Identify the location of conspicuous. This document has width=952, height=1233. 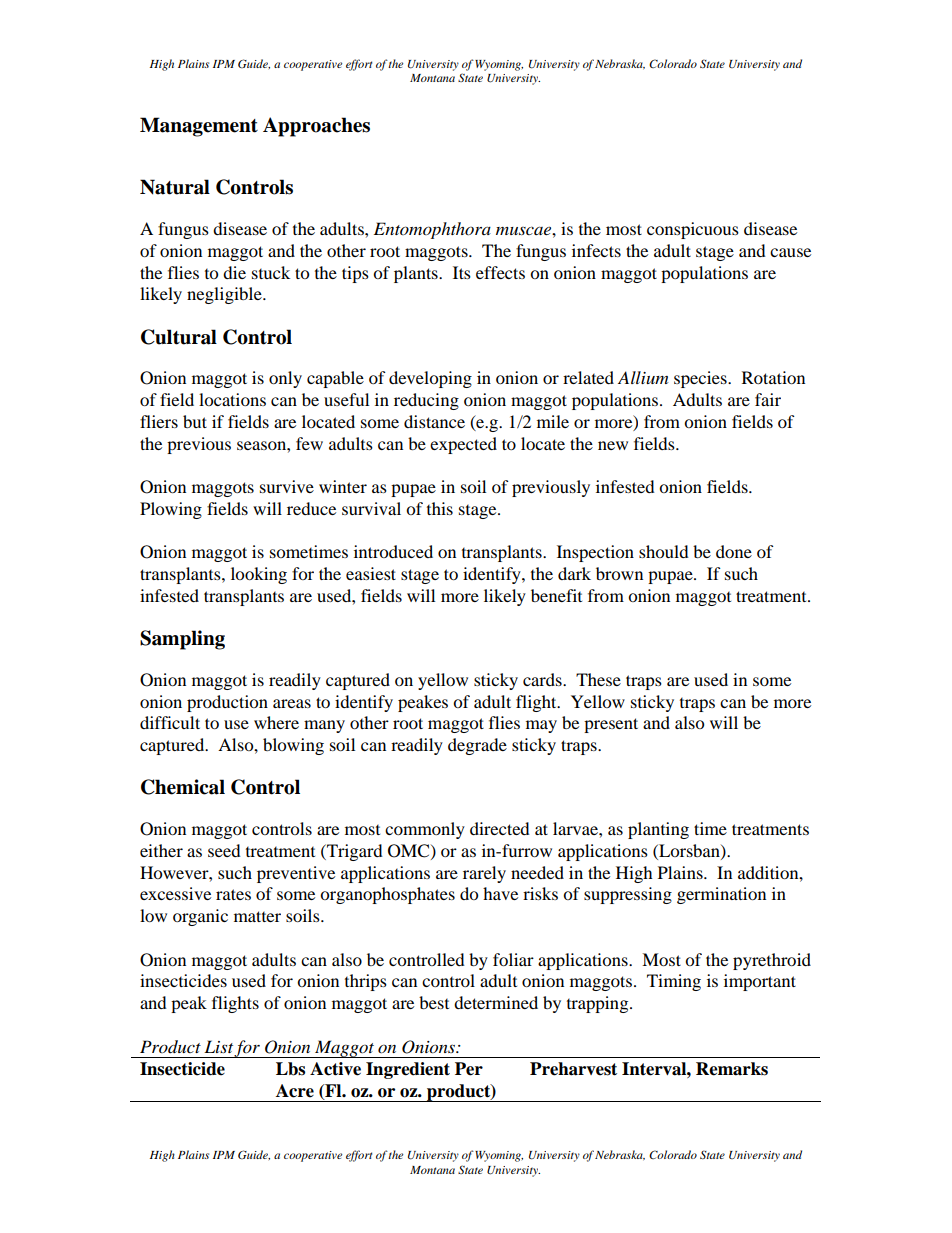
(693, 230).
